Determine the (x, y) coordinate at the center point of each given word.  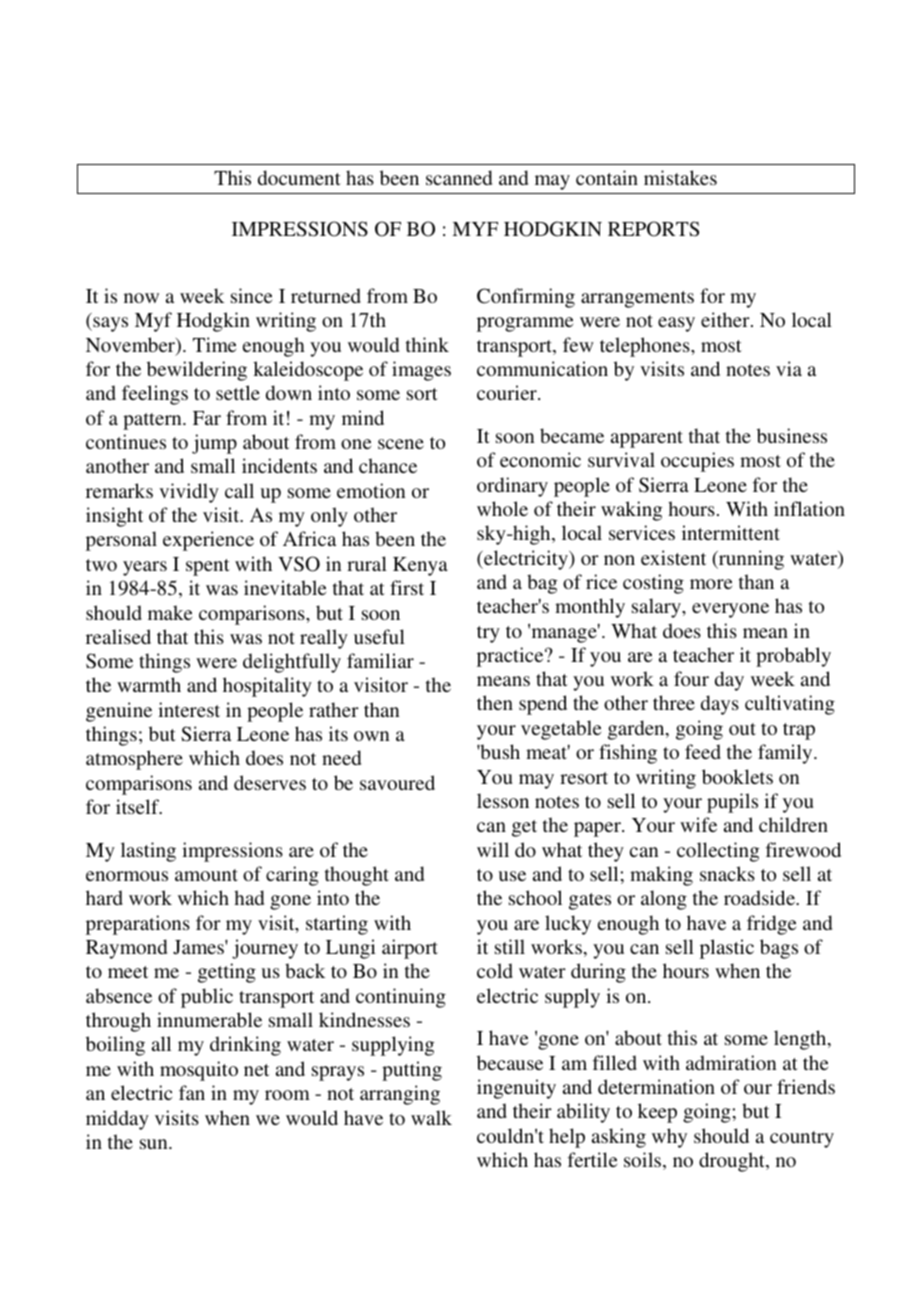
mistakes (680, 177)
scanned (459, 177)
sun (155, 1144)
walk (431, 1117)
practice (511, 657)
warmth (149, 684)
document (299, 177)
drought (733, 1162)
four (691, 678)
